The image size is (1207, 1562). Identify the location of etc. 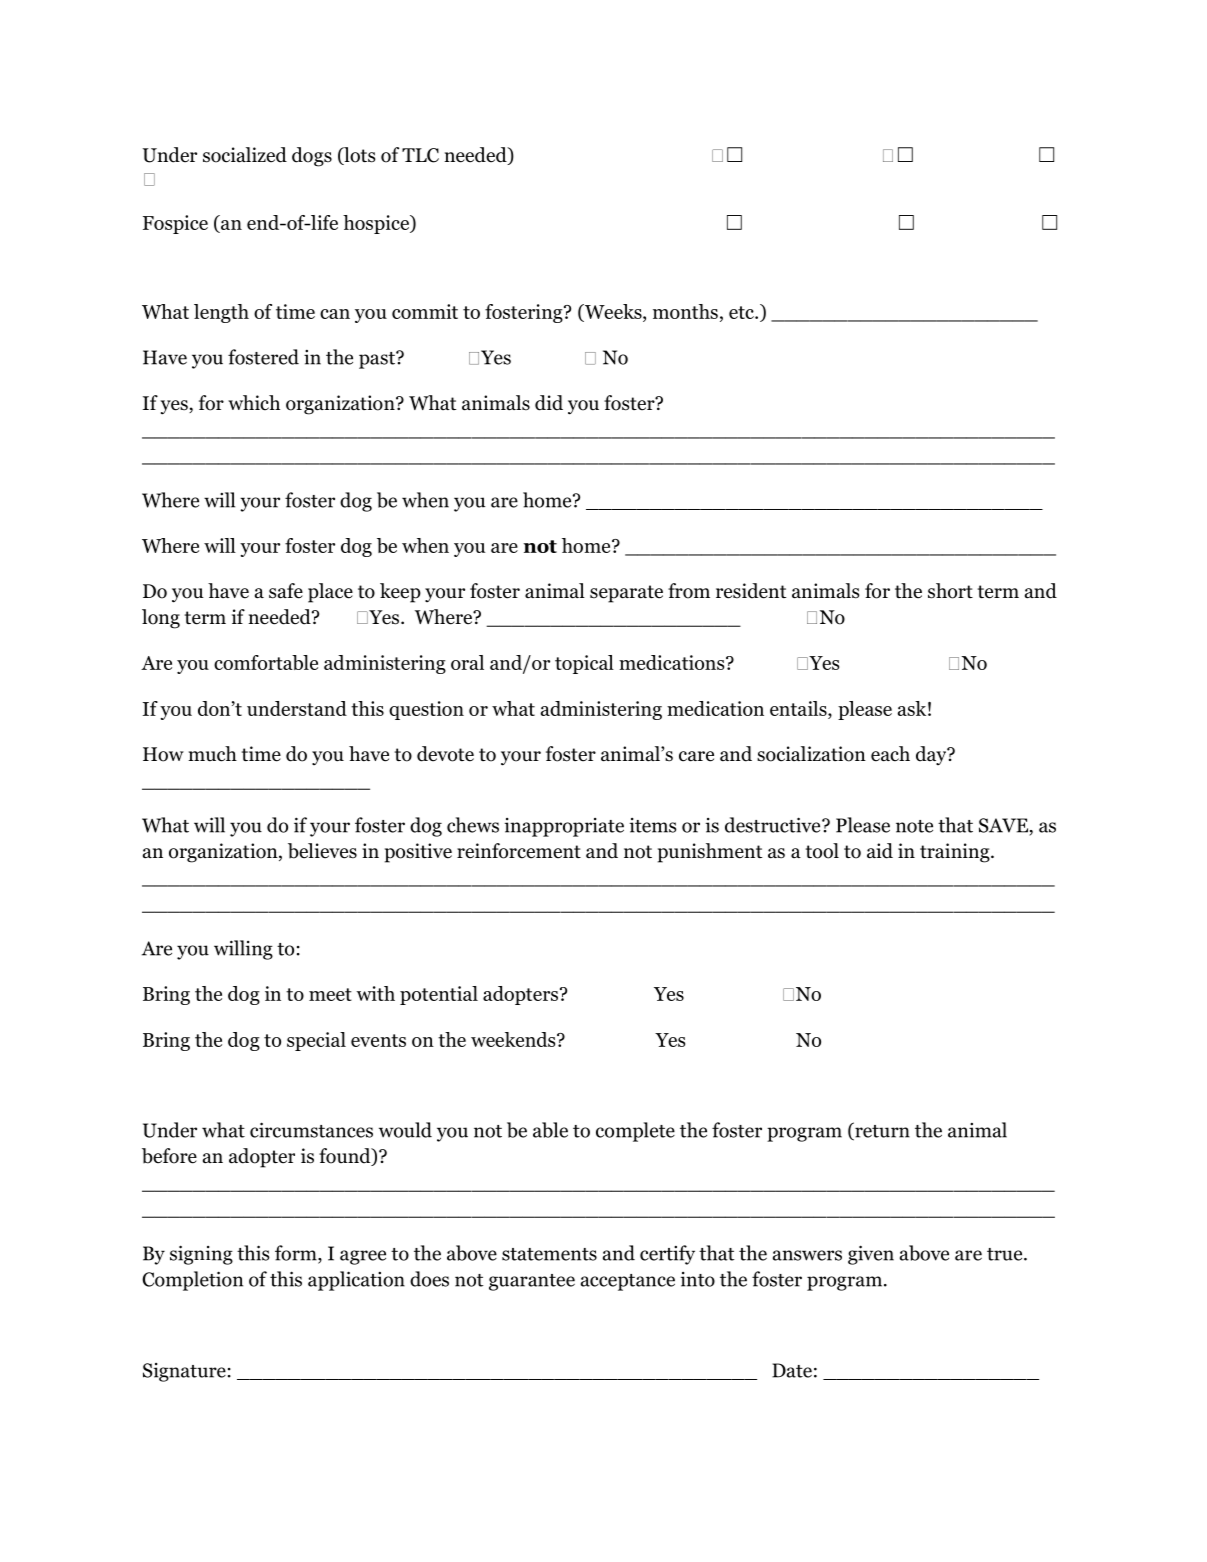
(742, 312).
